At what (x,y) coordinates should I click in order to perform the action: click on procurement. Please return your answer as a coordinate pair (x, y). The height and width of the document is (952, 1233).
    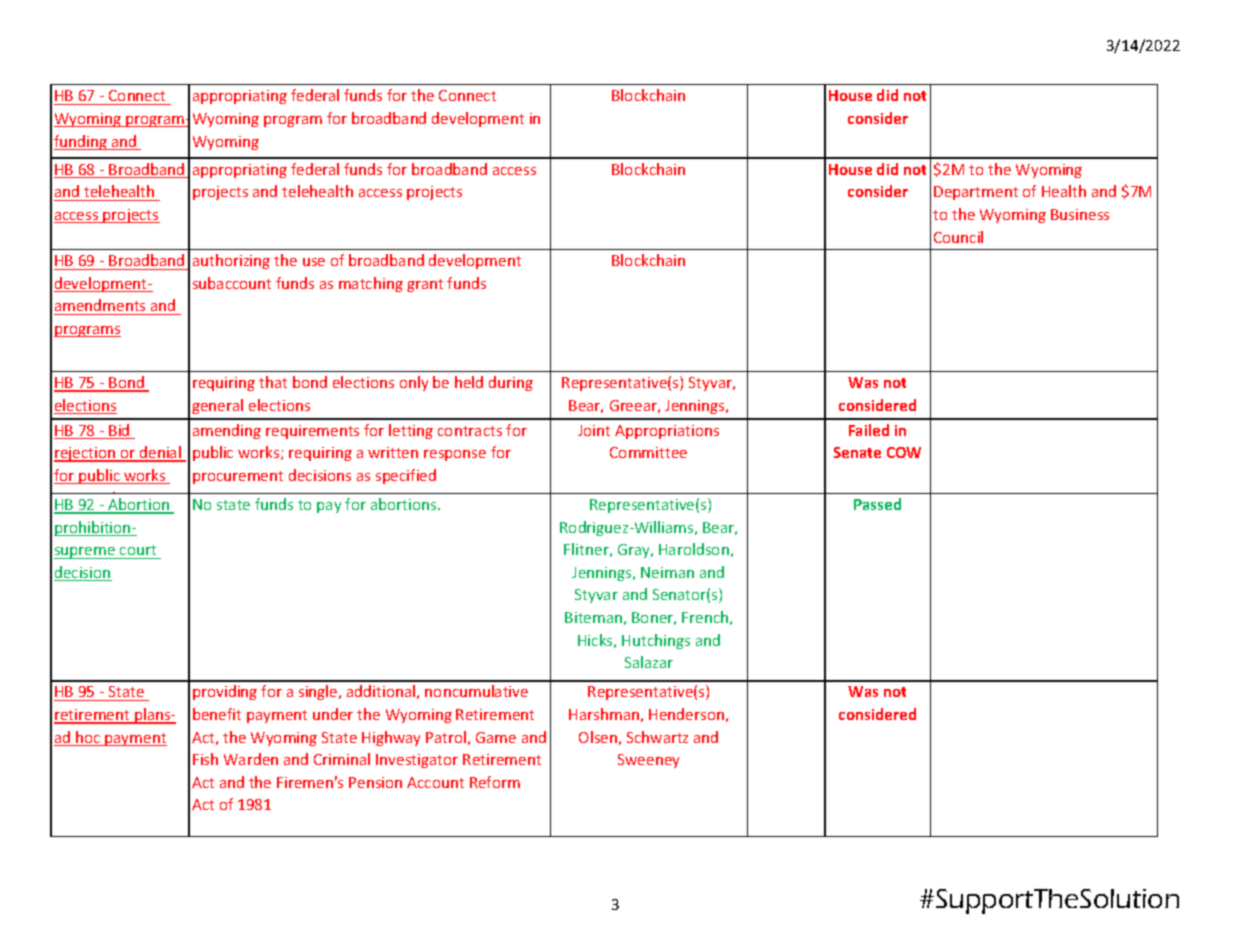
    Looking at the image, I should click on (238, 477).
